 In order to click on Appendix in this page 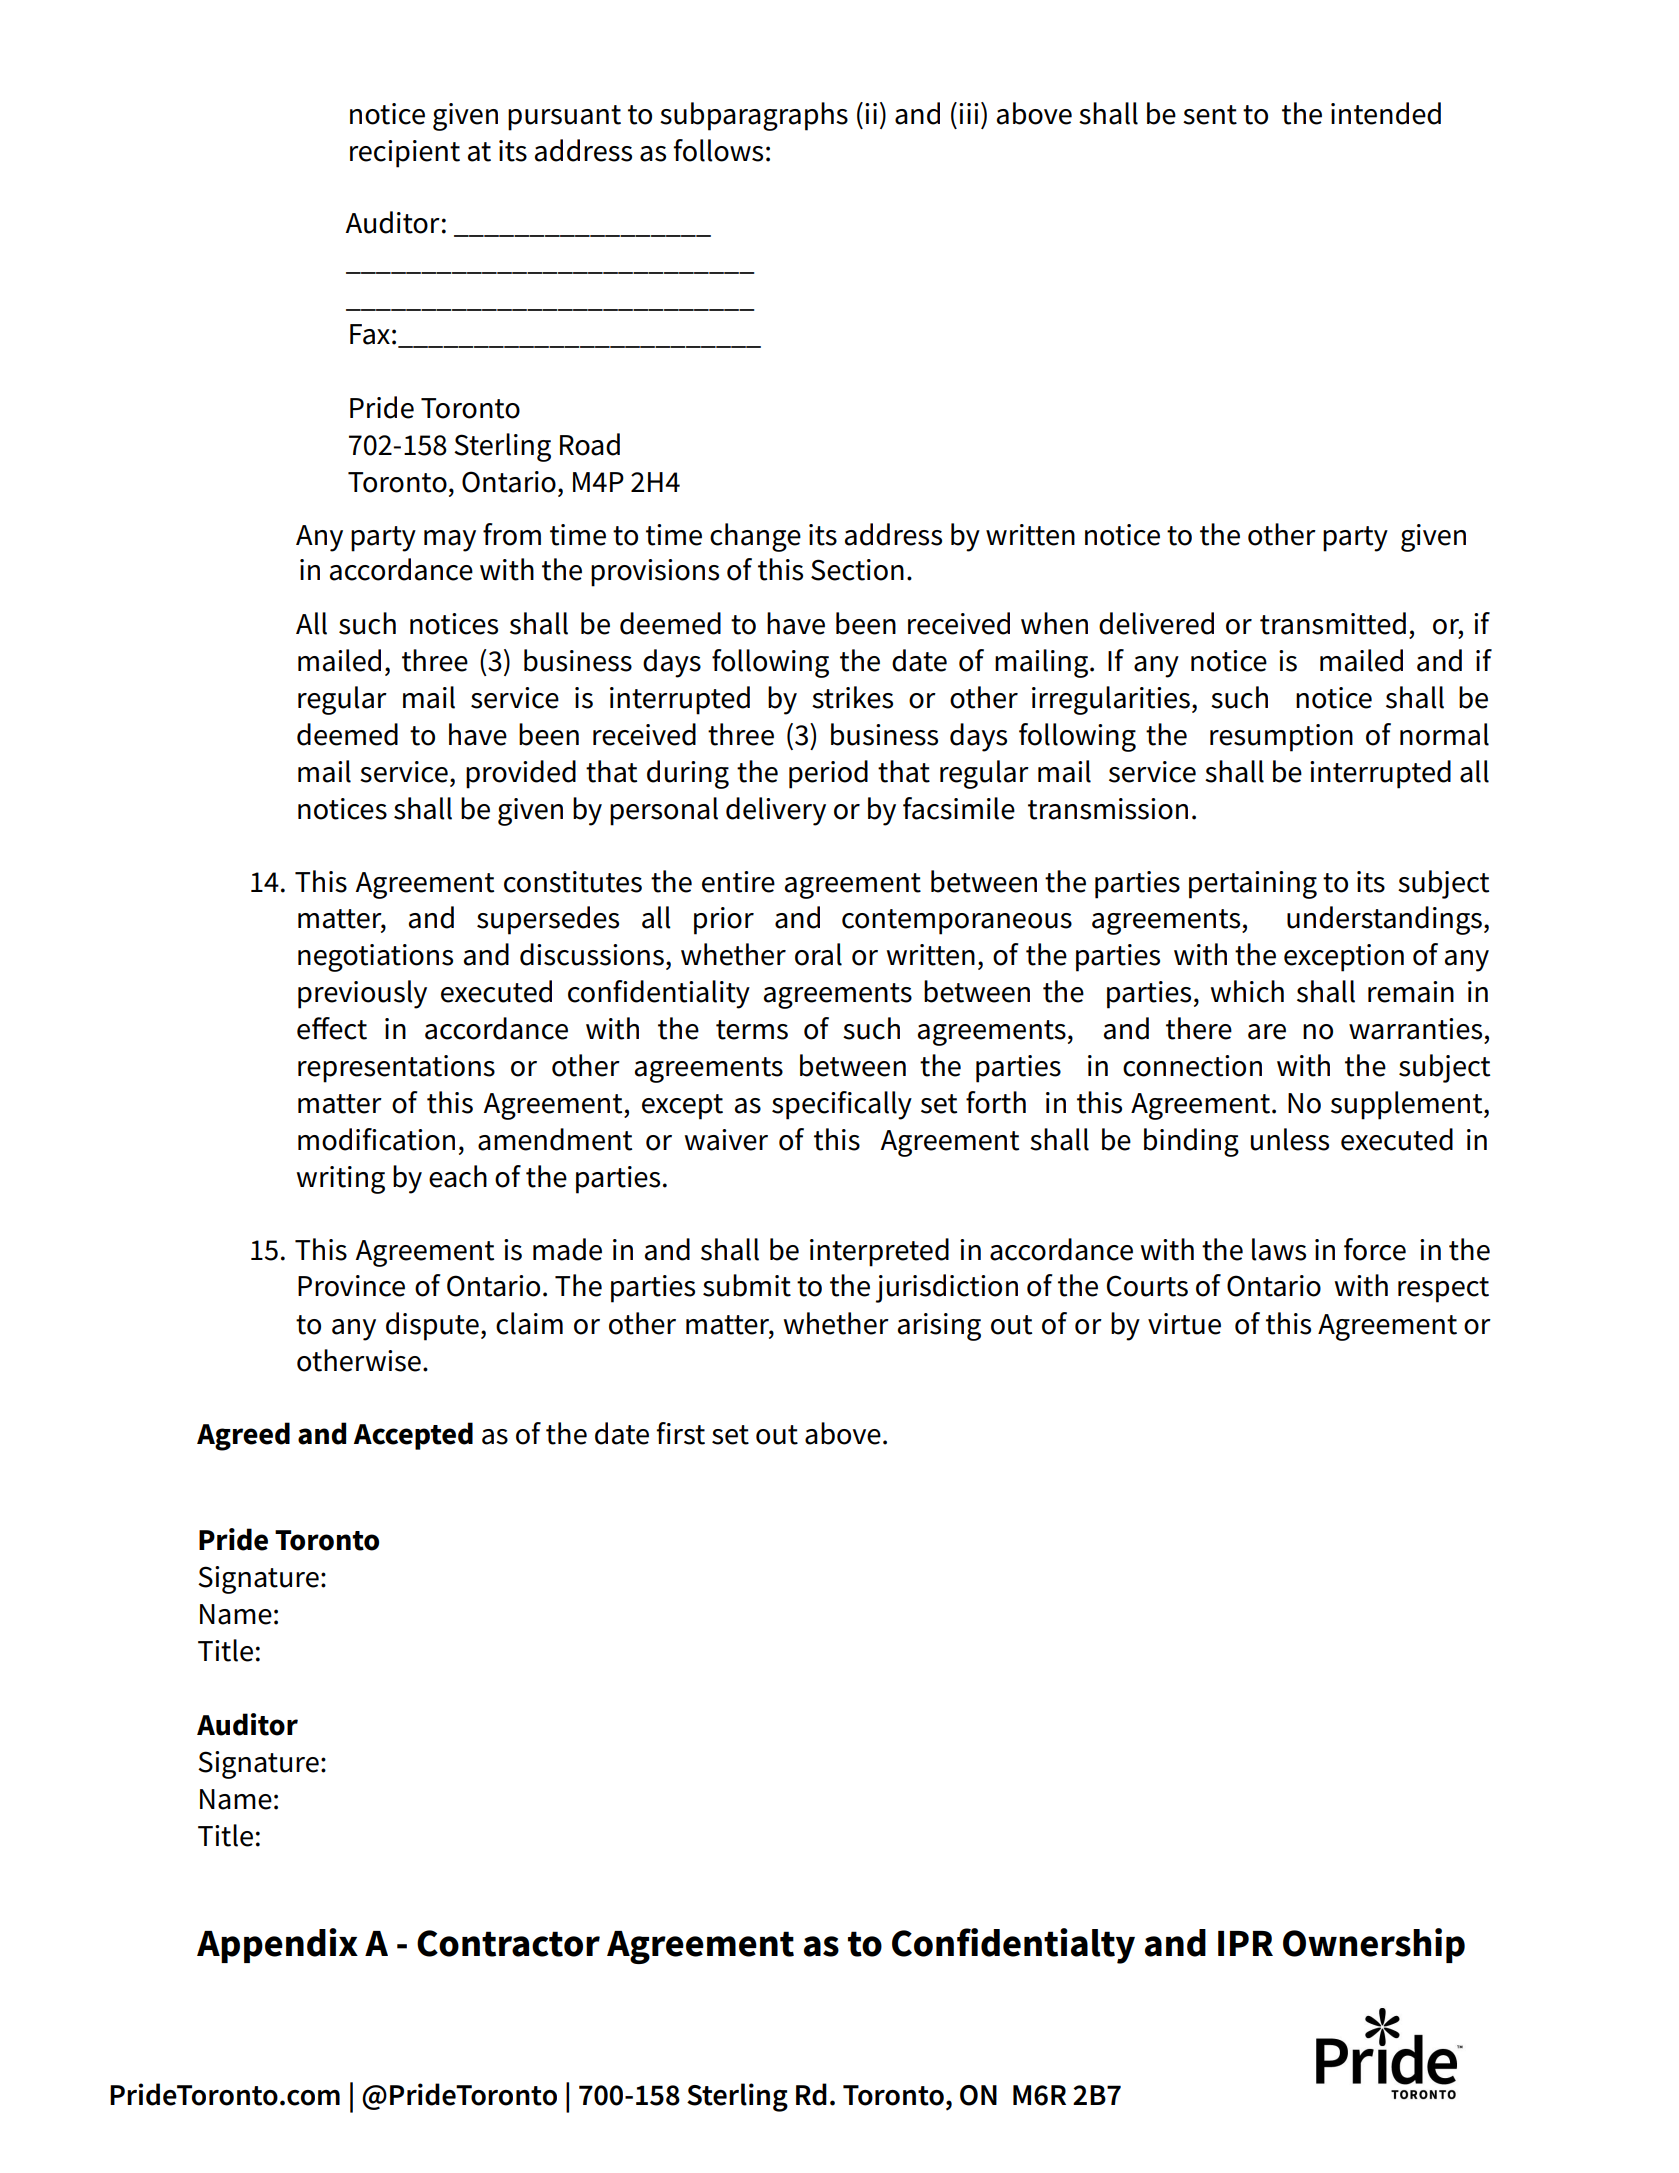, I will do `click(277, 1945)`.
